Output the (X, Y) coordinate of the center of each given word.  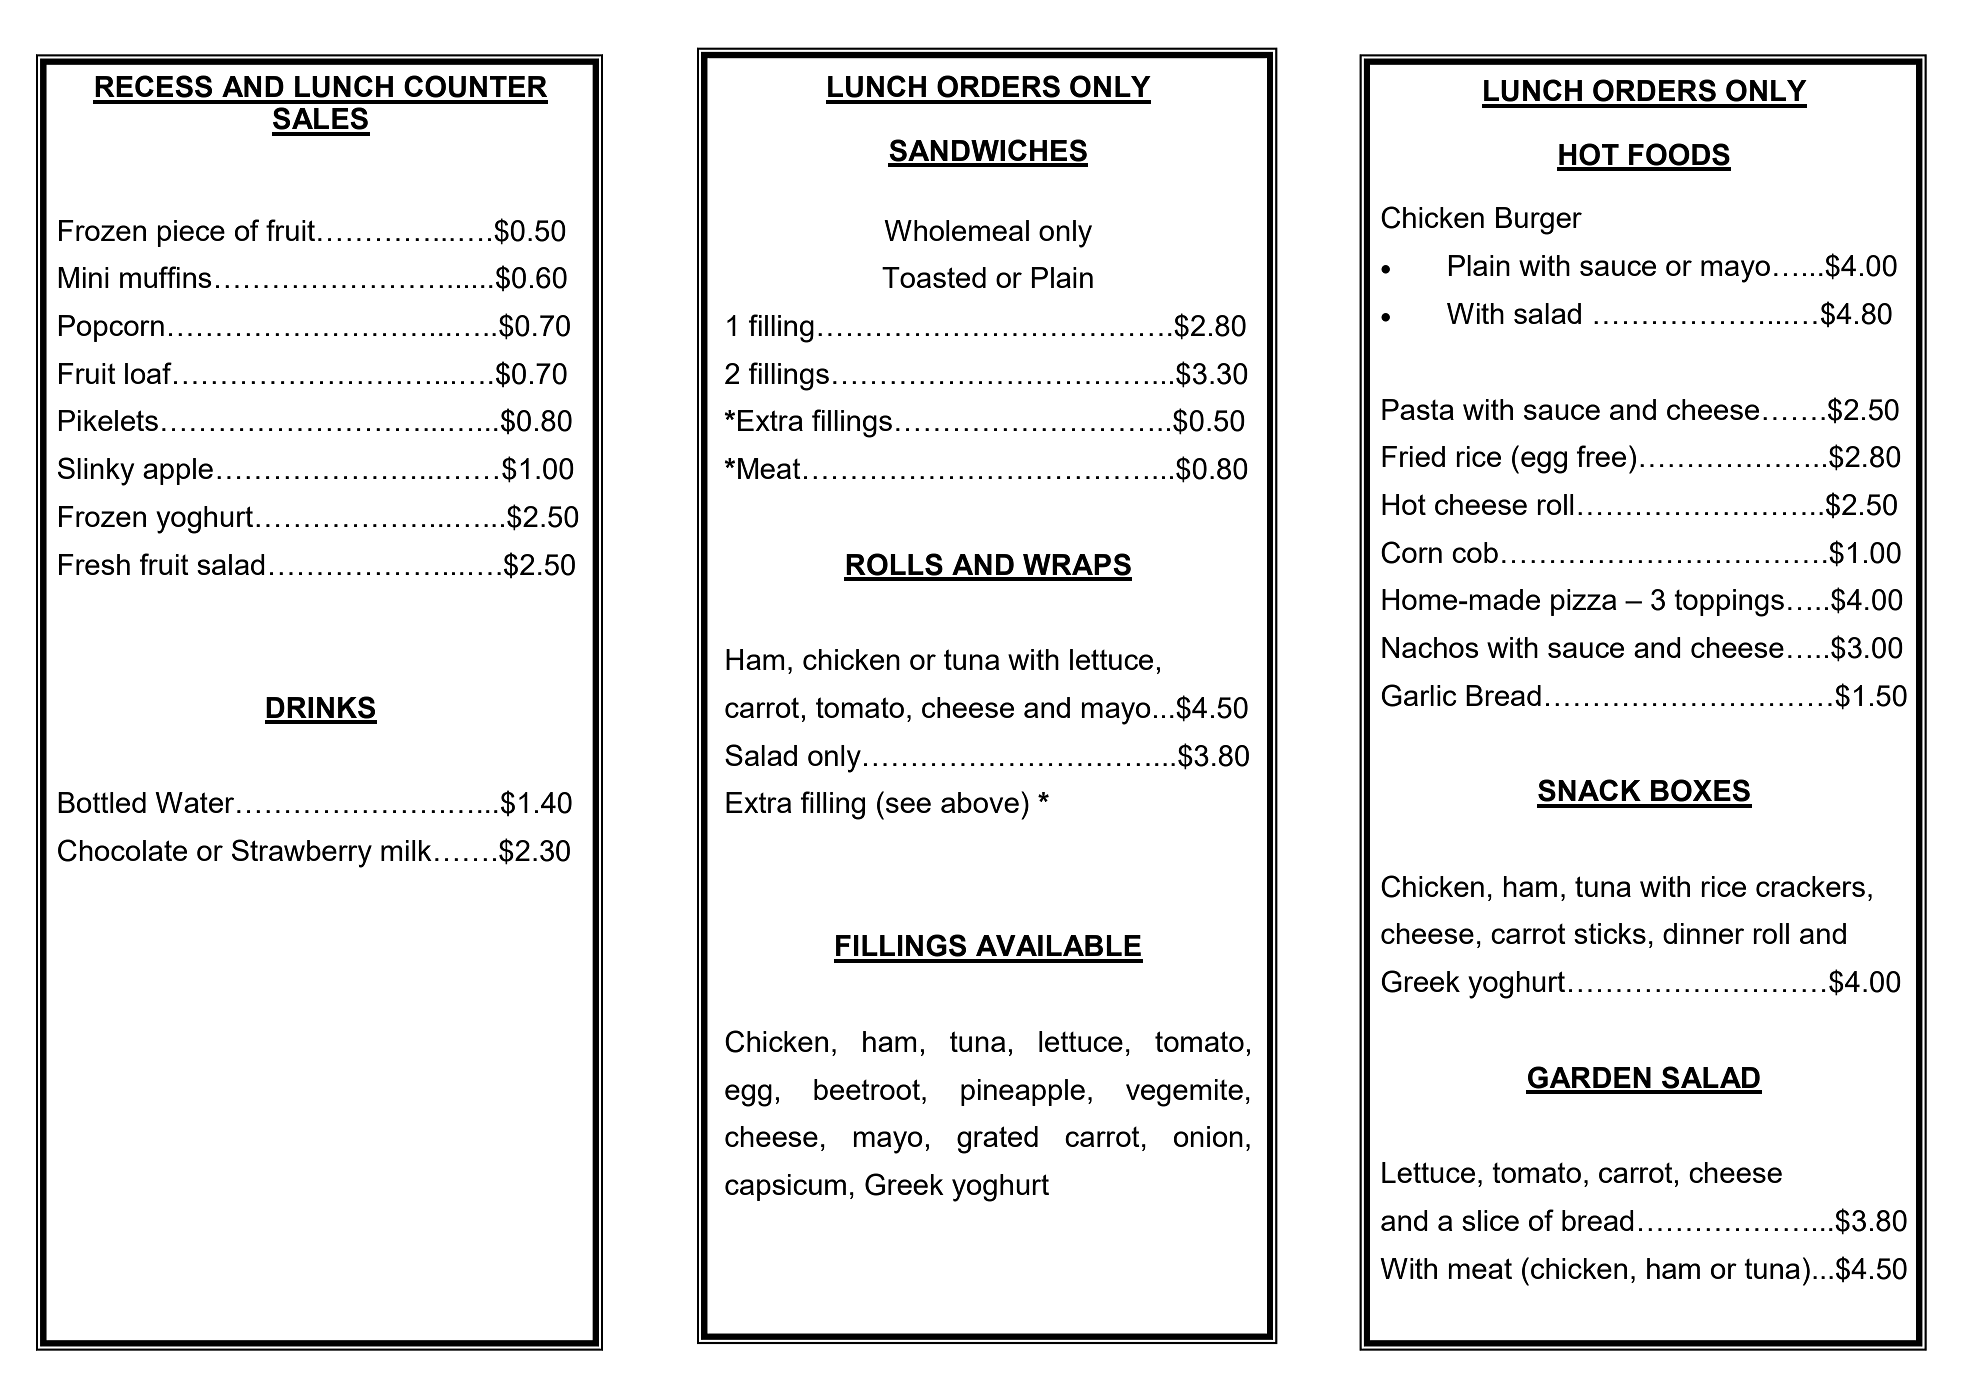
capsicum (785, 1187)
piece (191, 233)
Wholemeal (956, 230)
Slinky (96, 471)
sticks (1610, 933)
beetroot (867, 1089)
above (980, 802)
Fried (1413, 456)
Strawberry (302, 853)
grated (997, 1140)
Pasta (1418, 409)
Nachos (1430, 647)
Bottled (102, 802)
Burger (1539, 221)
